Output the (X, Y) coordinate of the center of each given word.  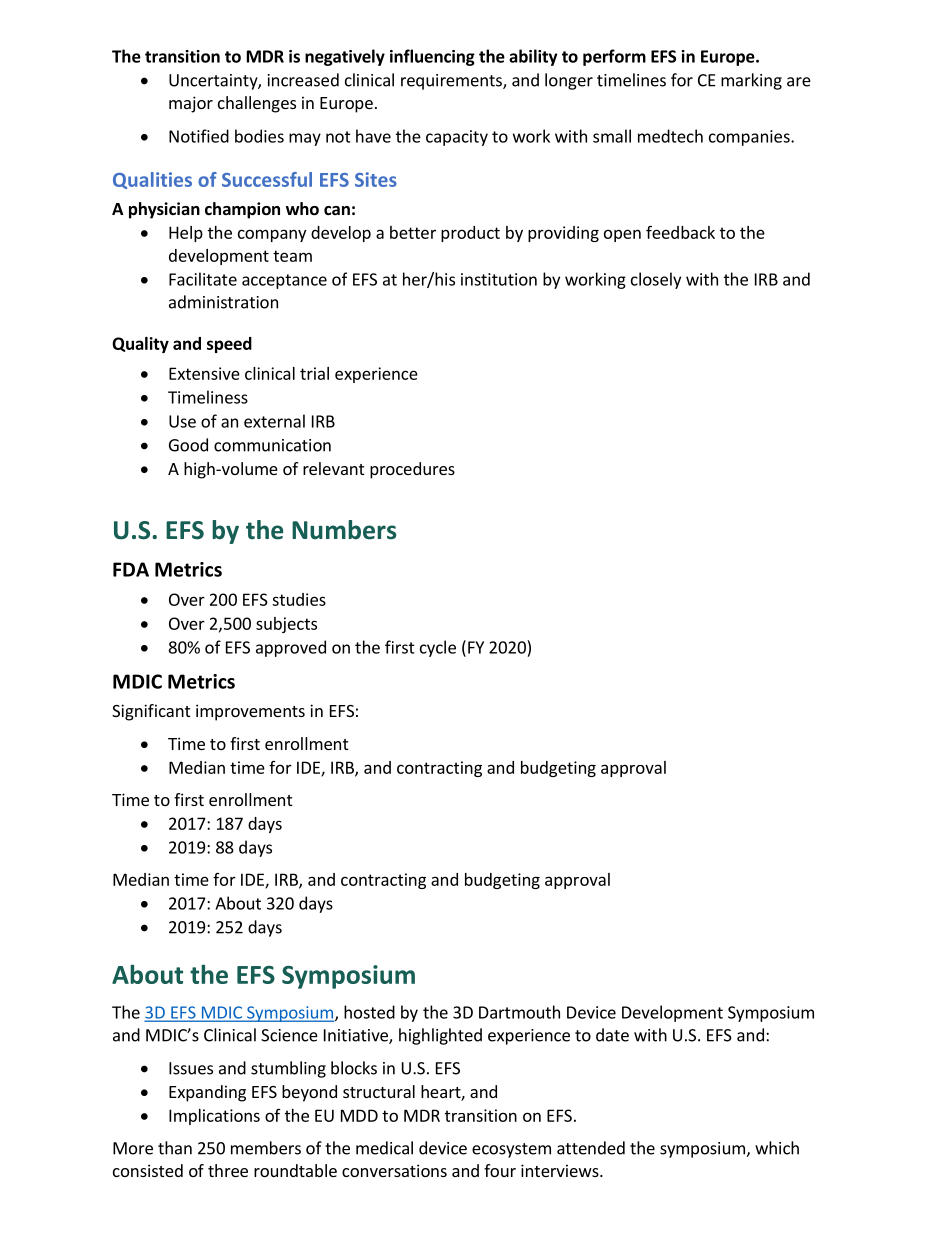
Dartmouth (519, 1012)
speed (229, 345)
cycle (438, 648)
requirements (452, 82)
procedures (412, 470)
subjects (286, 625)
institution (499, 279)
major (191, 104)
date (612, 1035)
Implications (214, 1117)
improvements (250, 712)
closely (656, 280)
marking (751, 81)
